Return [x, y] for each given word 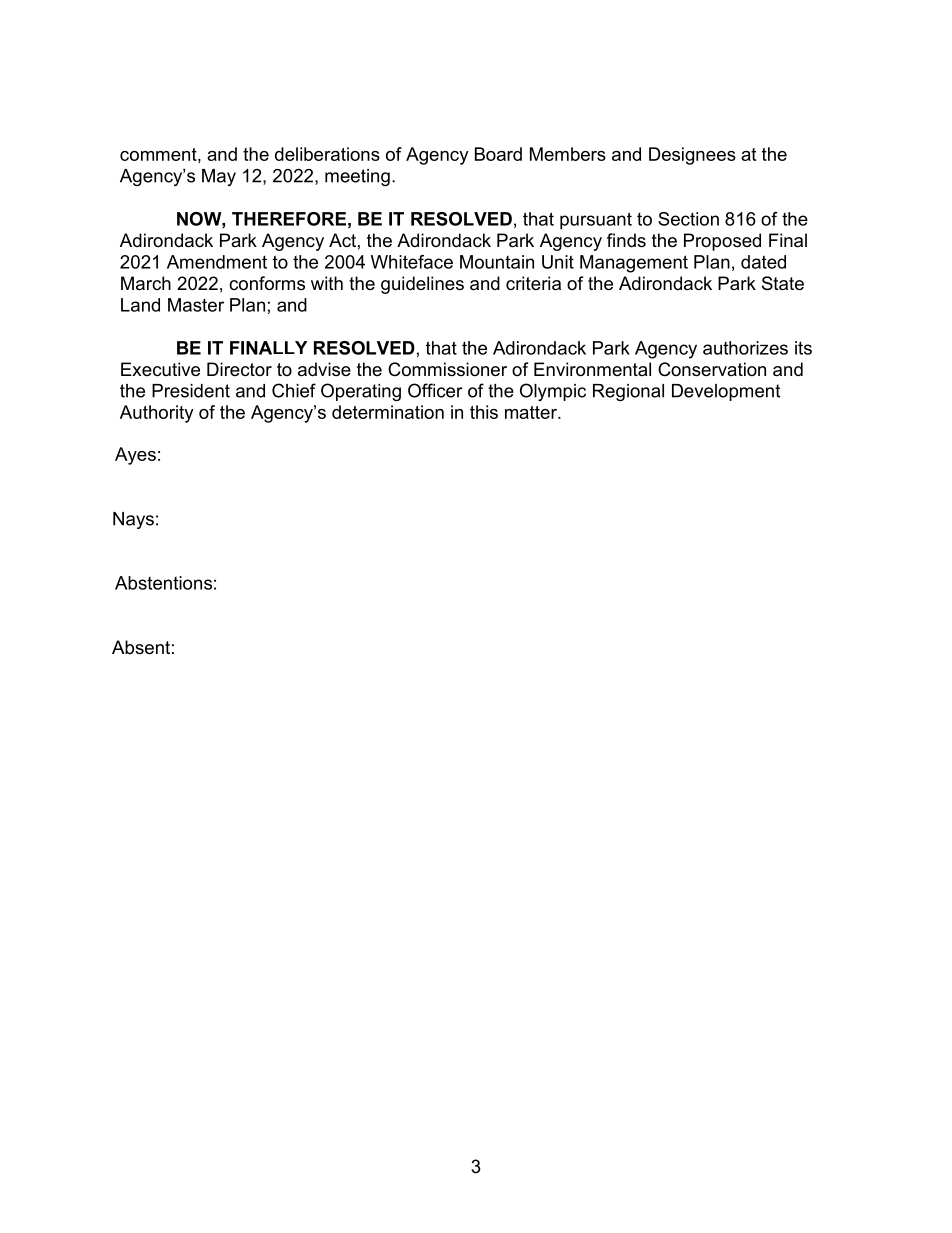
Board [498, 154]
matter [532, 412]
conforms [267, 283]
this [484, 412]
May [219, 177]
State [783, 283]
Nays [133, 520]
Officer [435, 390]
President [191, 391]
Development [726, 392]
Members [568, 154]
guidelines [422, 285]
